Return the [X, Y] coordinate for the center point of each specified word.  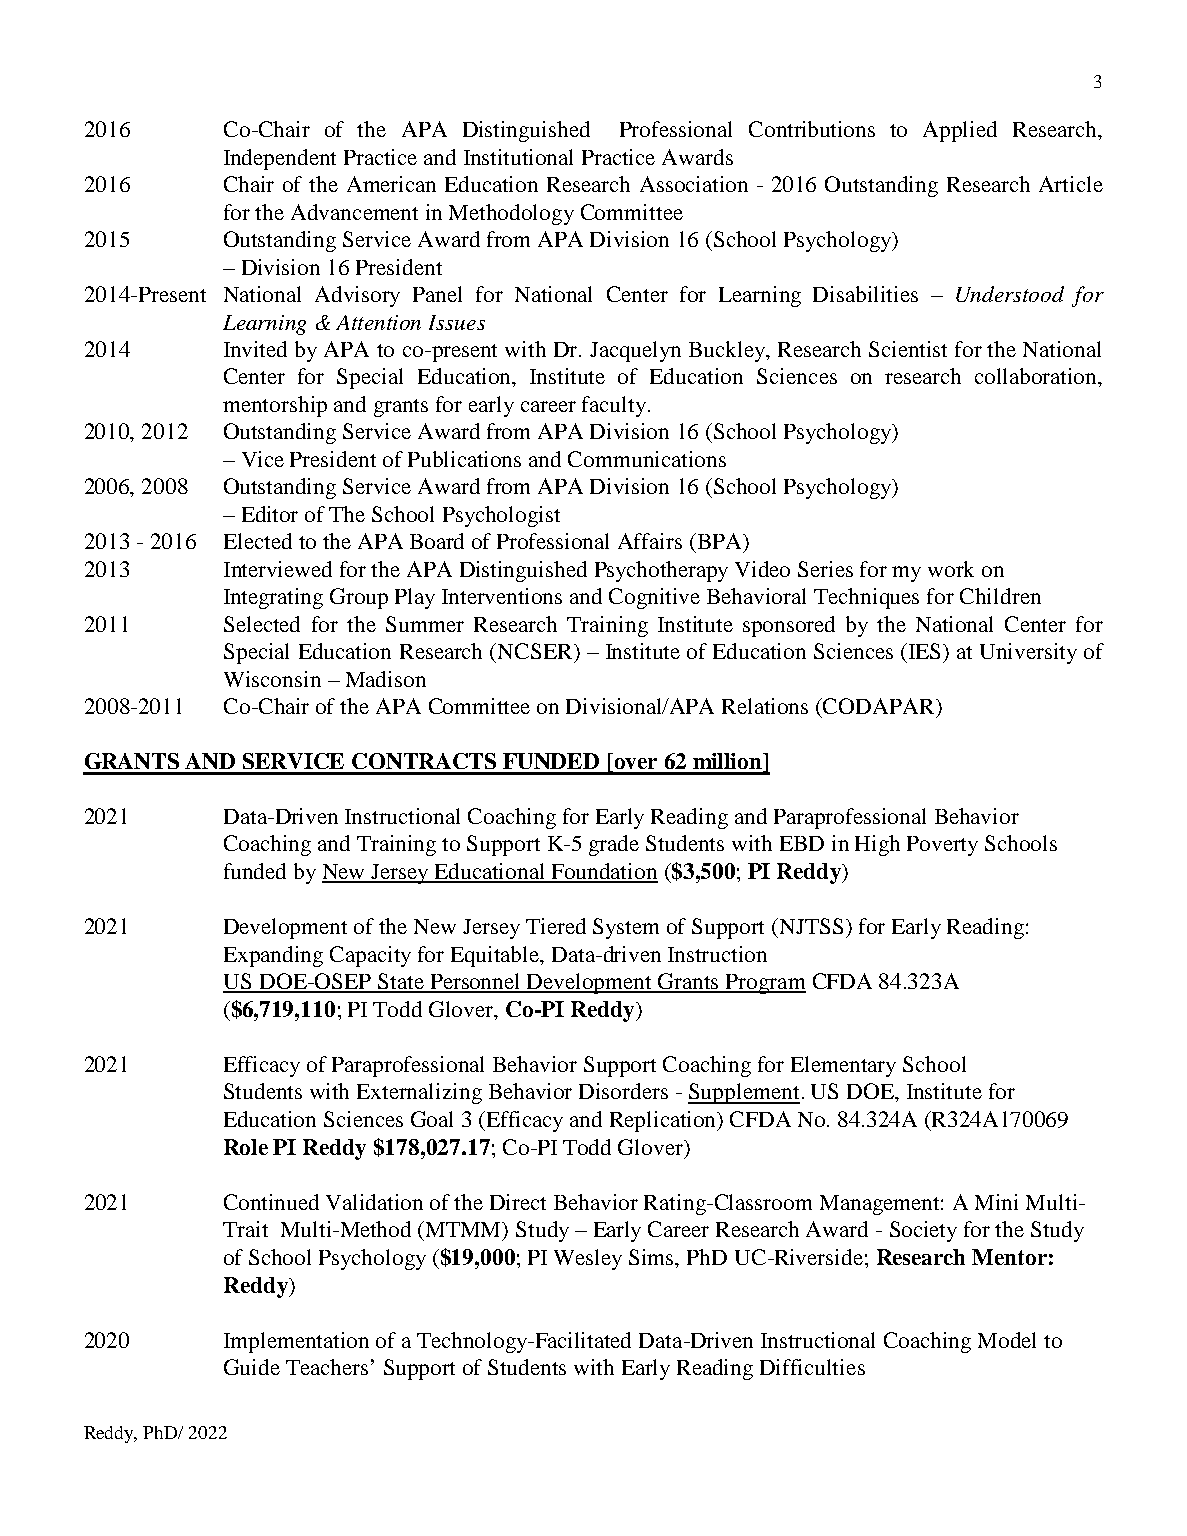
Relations [765, 706]
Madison [386, 679]
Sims [653, 1258]
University [1028, 653]
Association [694, 184]
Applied [960, 131]
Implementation [296, 1342]
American [391, 184]
